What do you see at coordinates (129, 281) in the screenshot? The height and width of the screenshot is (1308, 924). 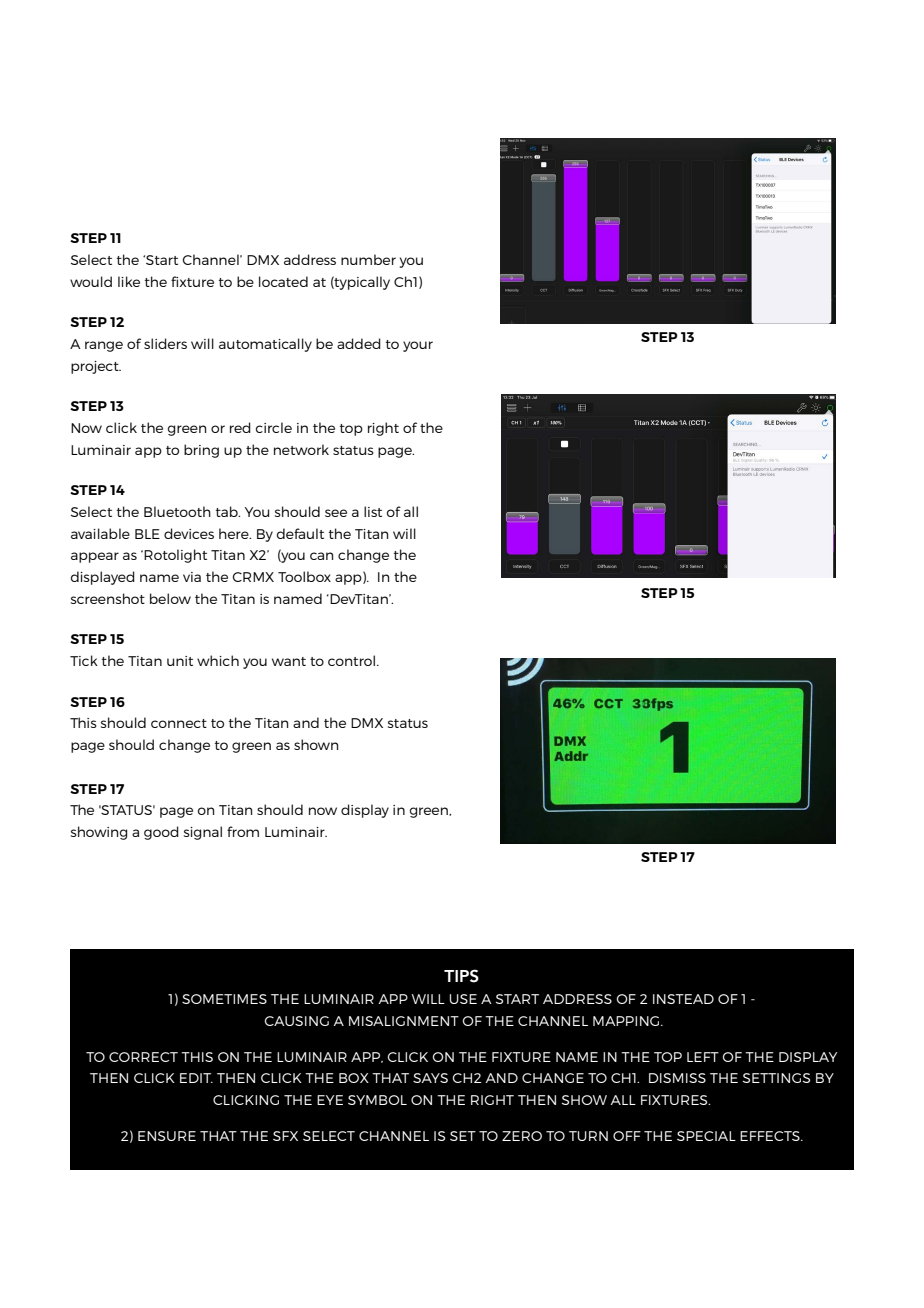 I see `like` at bounding box center [129, 281].
